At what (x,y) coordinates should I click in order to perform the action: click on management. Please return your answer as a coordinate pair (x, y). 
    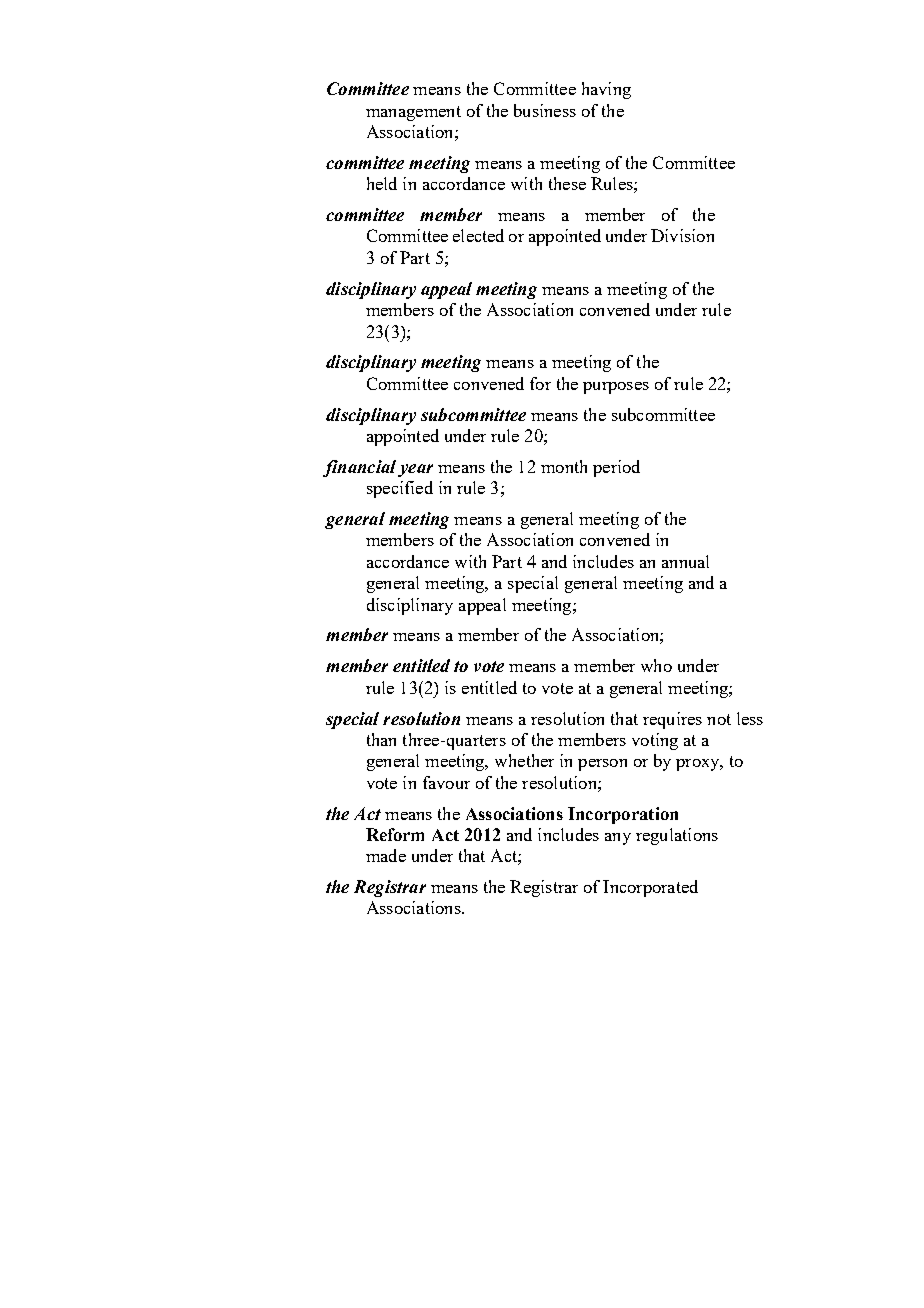
    Looking at the image, I should click on (413, 113).
